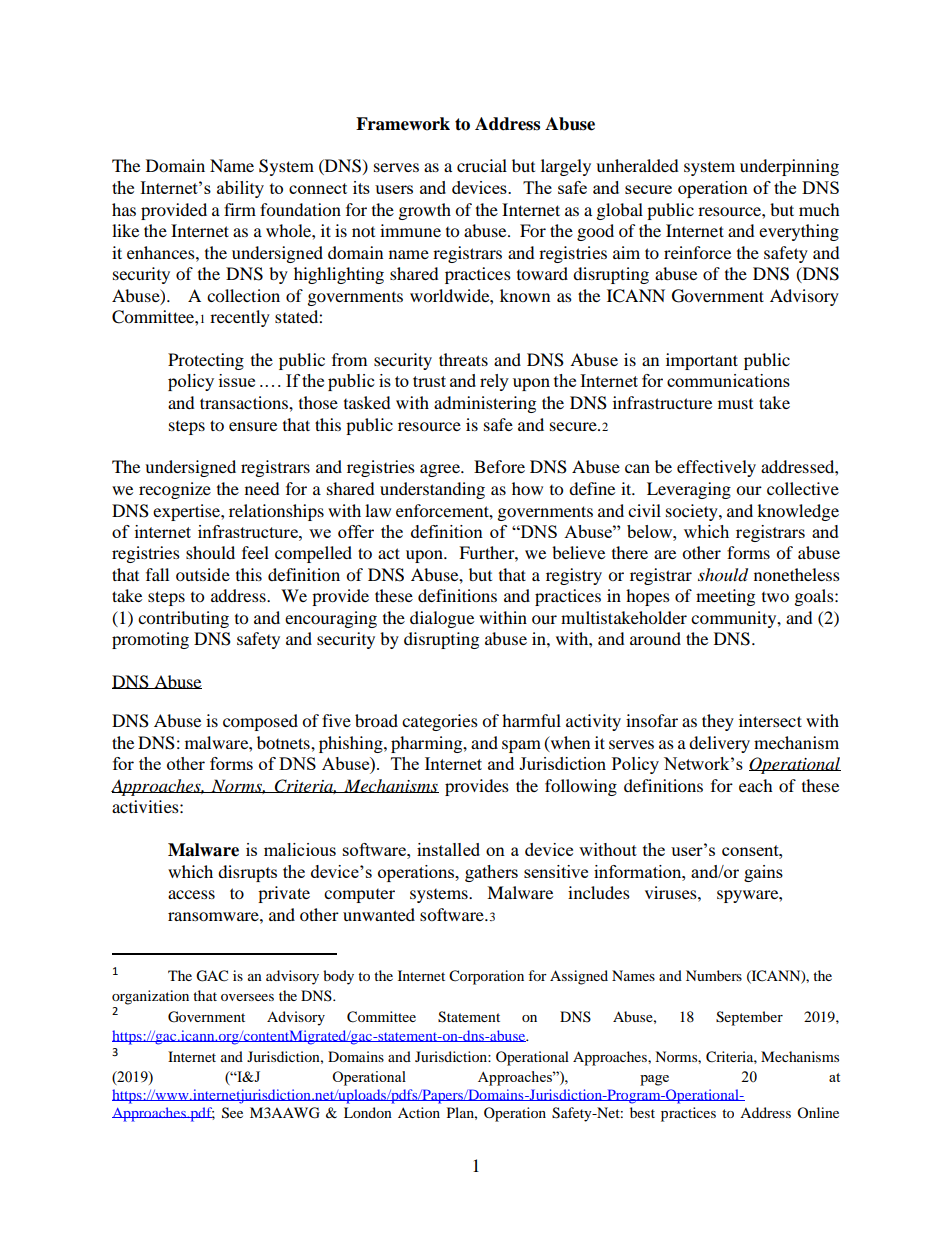 This screenshot has width=952, height=1233. What do you see at coordinates (482, 165) in the screenshot?
I see `crucial` at bounding box center [482, 165].
